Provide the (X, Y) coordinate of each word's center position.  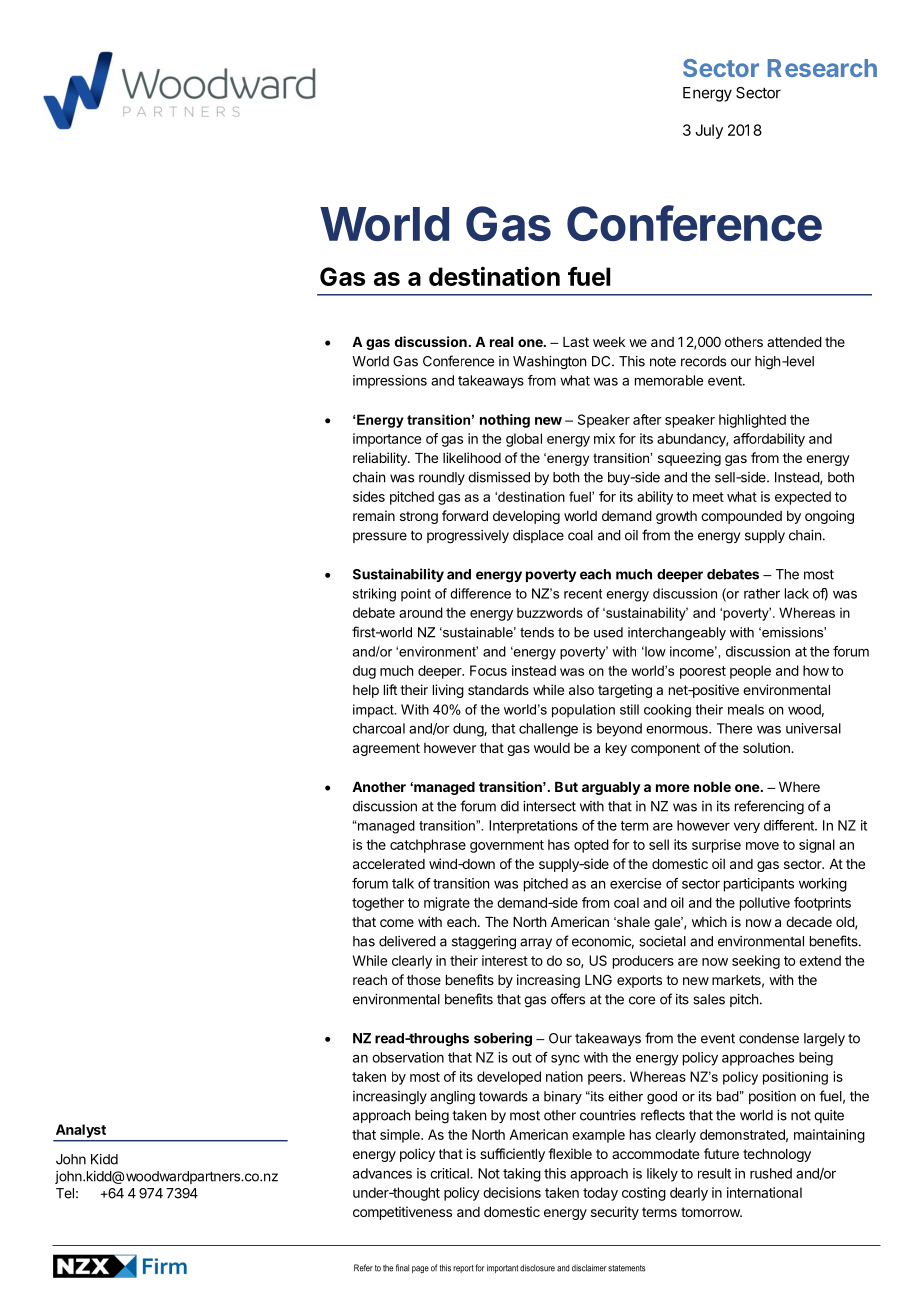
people (750, 672)
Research (822, 68)
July (709, 131)
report (463, 1269)
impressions (390, 382)
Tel (65, 1193)
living (448, 691)
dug (364, 672)
